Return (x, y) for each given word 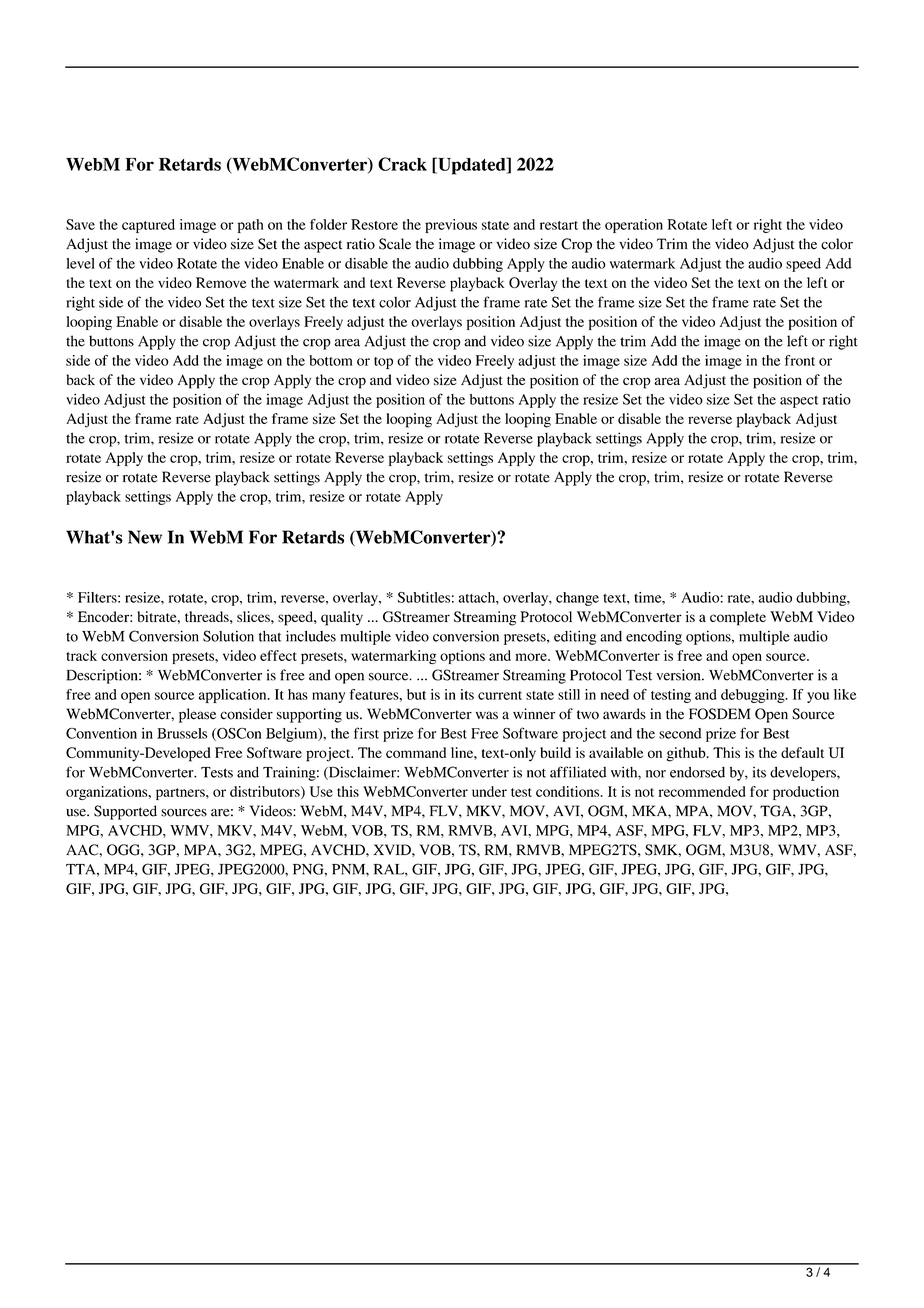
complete (738, 618)
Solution (228, 636)
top (383, 363)
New (145, 537)
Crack (402, 164)
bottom (331, 360)
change (577, 599)
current (500, 695)
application (234, 696)
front (800, 360)
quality (342, 618)
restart (559, 225)
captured (148, 226)
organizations (108, 793)
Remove (221, 282)
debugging (754, 696)
